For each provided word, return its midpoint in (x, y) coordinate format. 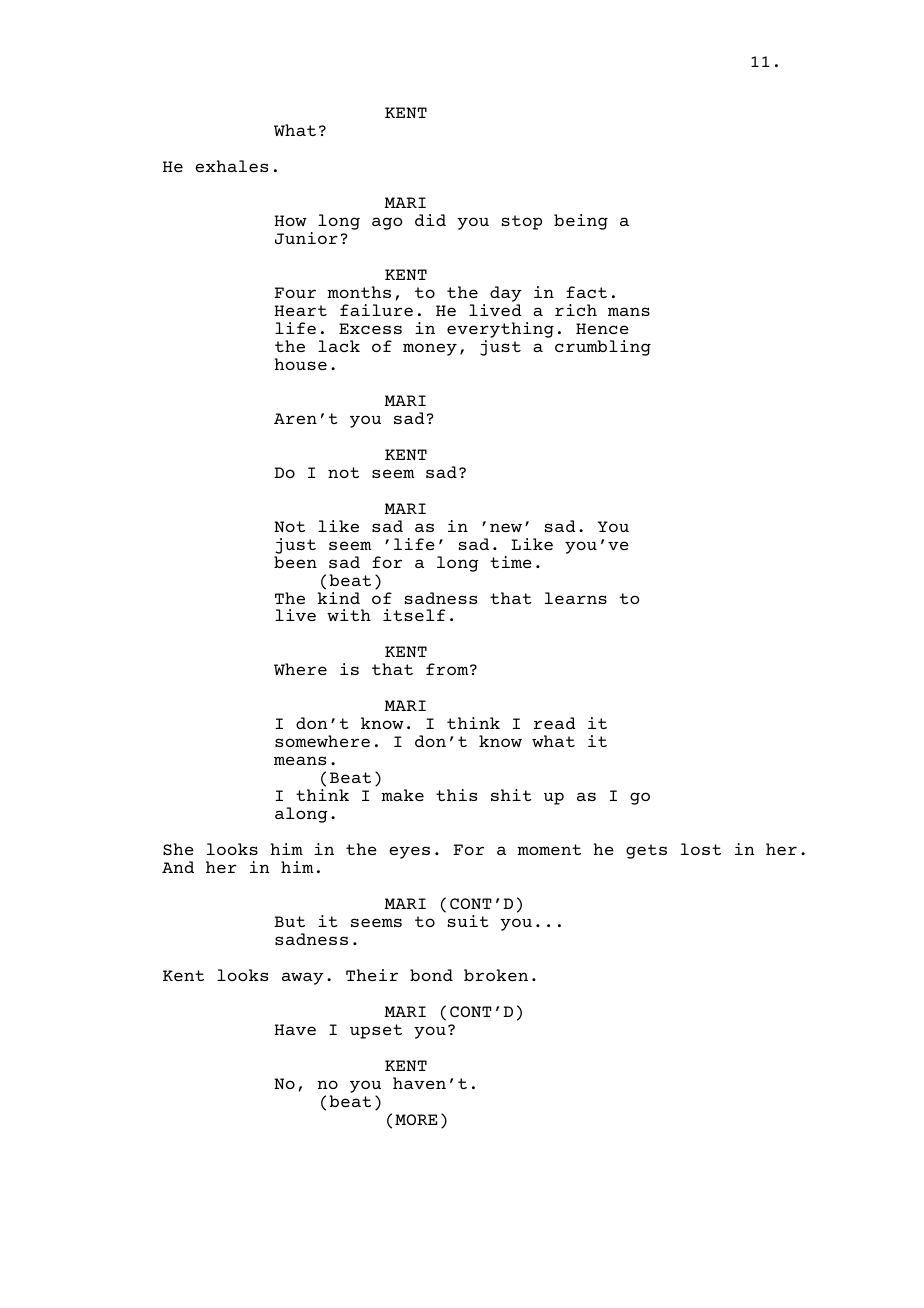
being (581, 222)
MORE (416, 1119)
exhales (232, 166)
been (295, 562)
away (303, 978)
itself (414, 615)
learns (576, 598)
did (430, 220)
